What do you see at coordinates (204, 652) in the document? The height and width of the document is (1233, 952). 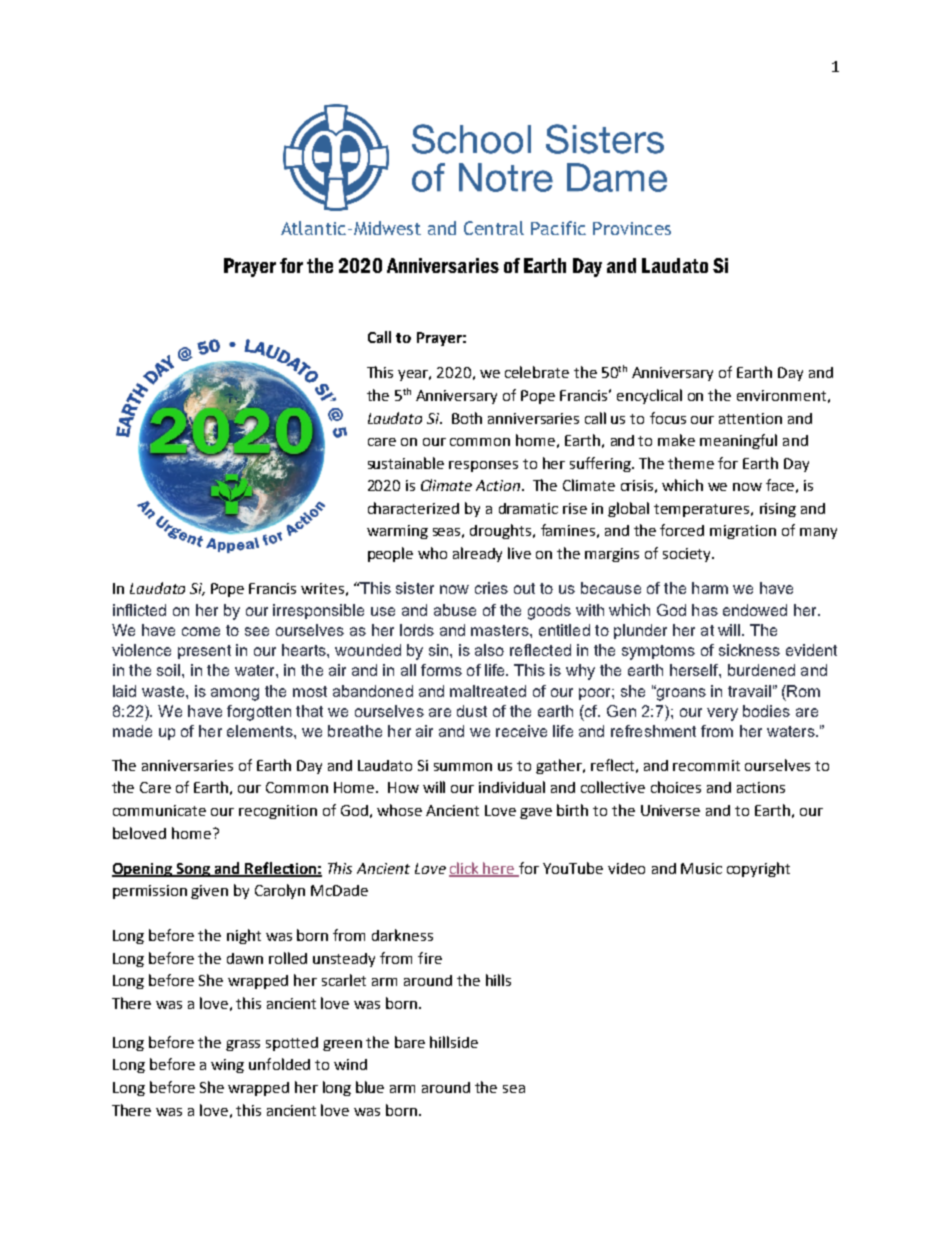 I see `present` at bounding box center [204, 652].
